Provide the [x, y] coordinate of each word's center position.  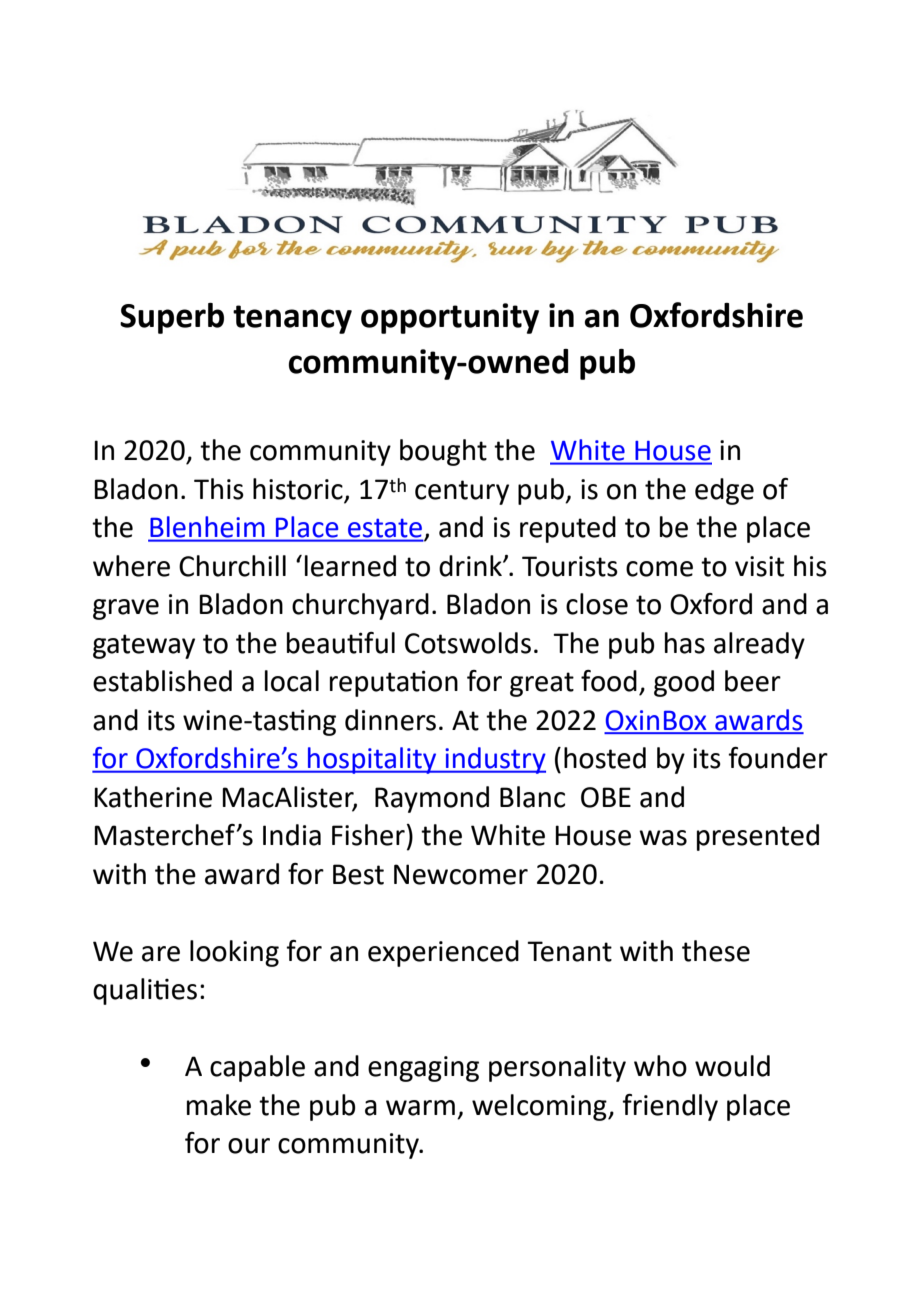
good [684, 683]
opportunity [450, 318]
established [162, 681]
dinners [390, 720]
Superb [172, 318]
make [219, 1105]
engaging [423, 1069]
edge [724, 491]
